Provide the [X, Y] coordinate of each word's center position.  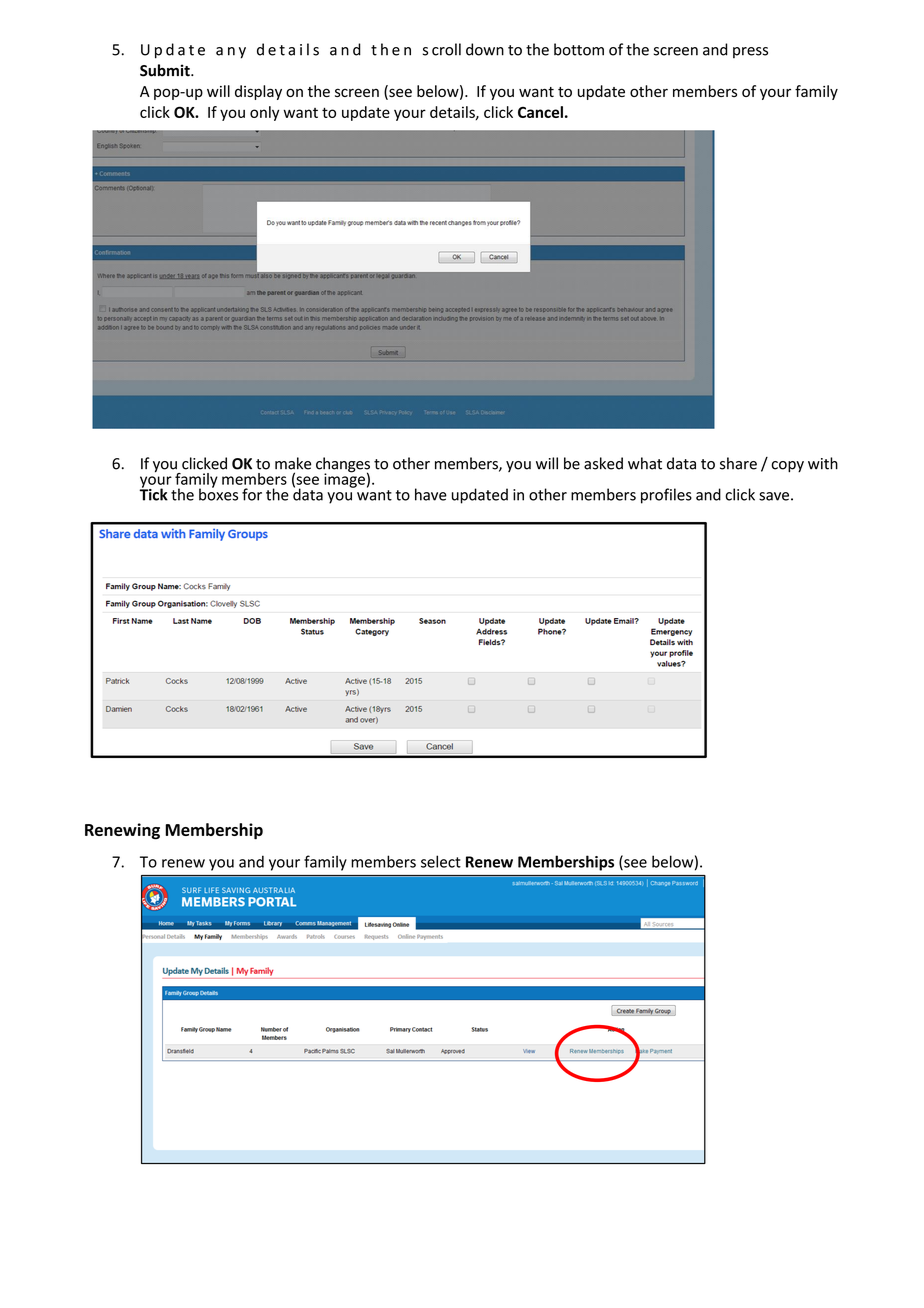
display [258, 92]
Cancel [540, 112]
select [441, 861]
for [252, 494]
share [738, 463]
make [293, 463]
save [774, 496]
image [344, 479]
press [750, 52]
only [264, 113]
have [431, 494]
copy [787, 467]
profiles [666, 496]
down [485, 49]
